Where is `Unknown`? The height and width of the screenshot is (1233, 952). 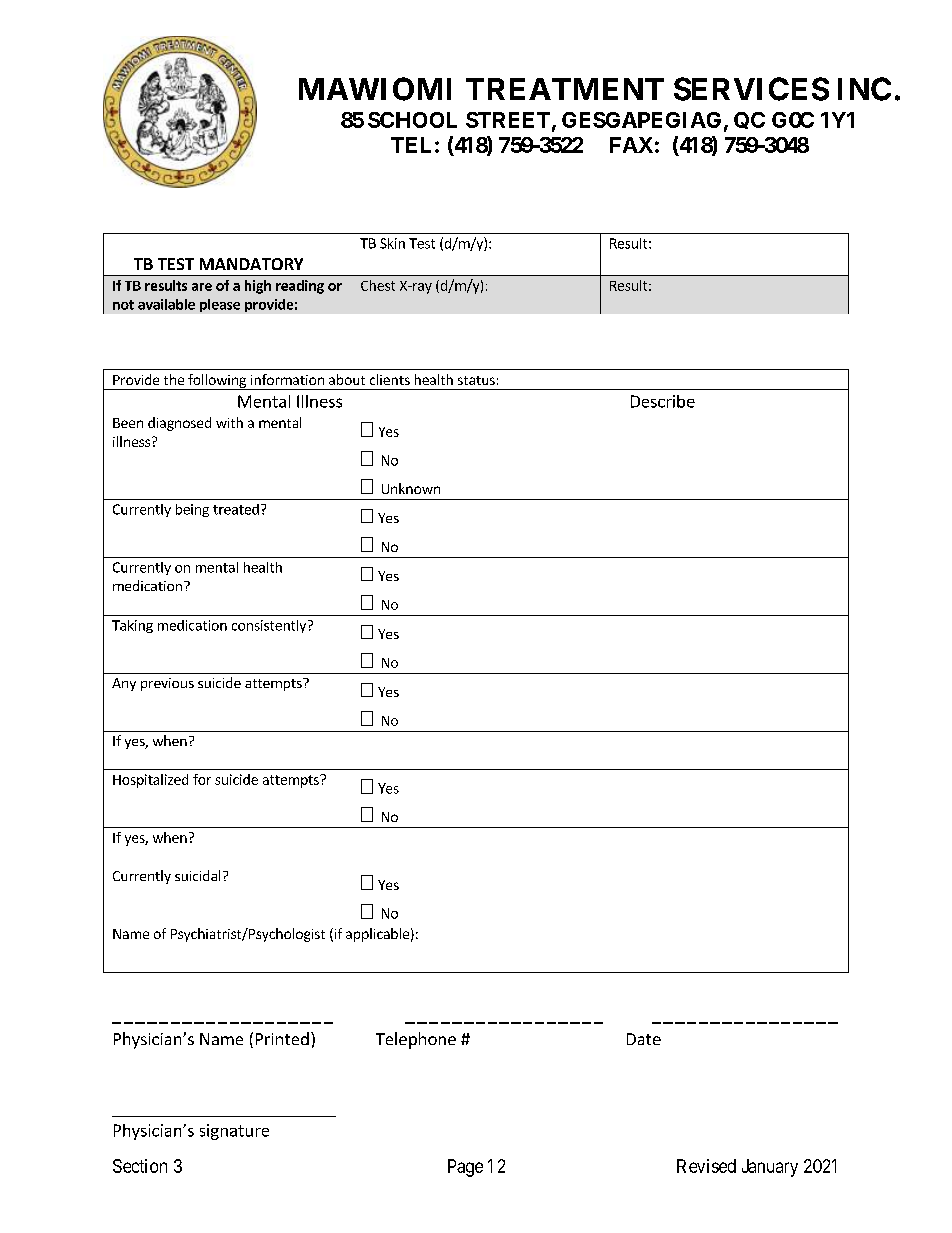
Unknown is located at coordinates (411, 488).
